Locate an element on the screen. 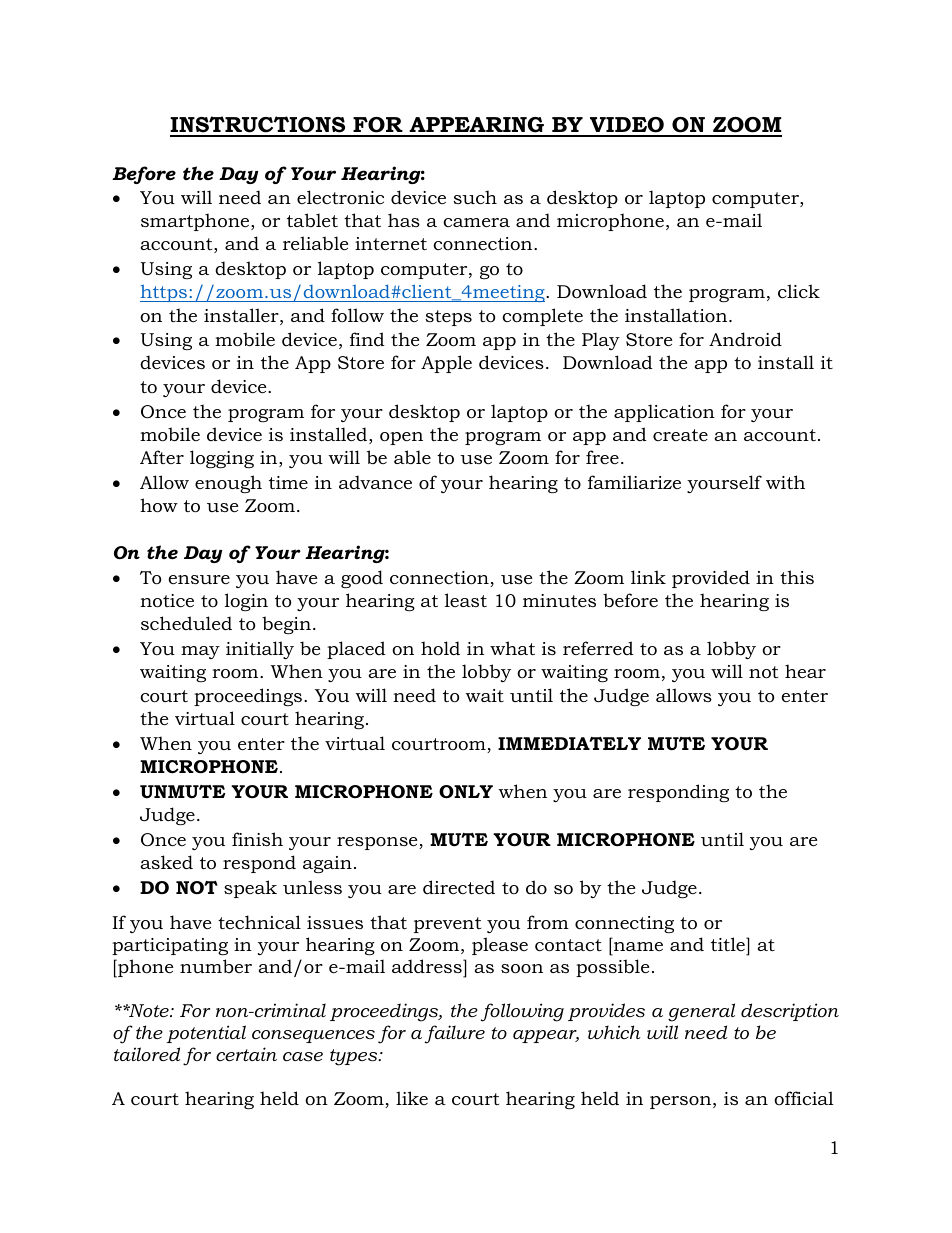 Image resolution: width=952 pixels, height=1233 pixels. finish is located at coordinates (257, 839).
